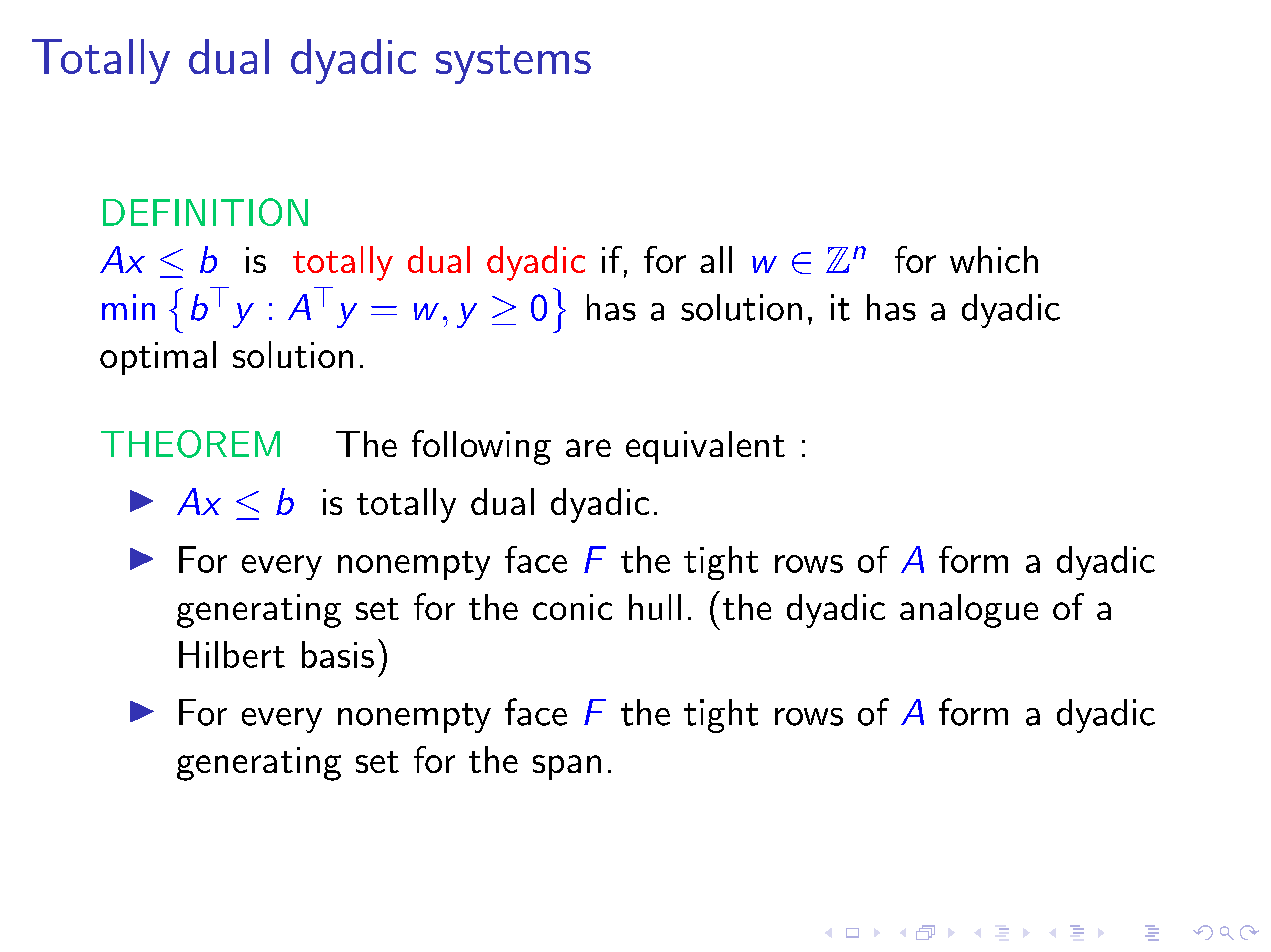 The height and width of the page is (952, 1271). I want to click on systems, so click(513, 64).
